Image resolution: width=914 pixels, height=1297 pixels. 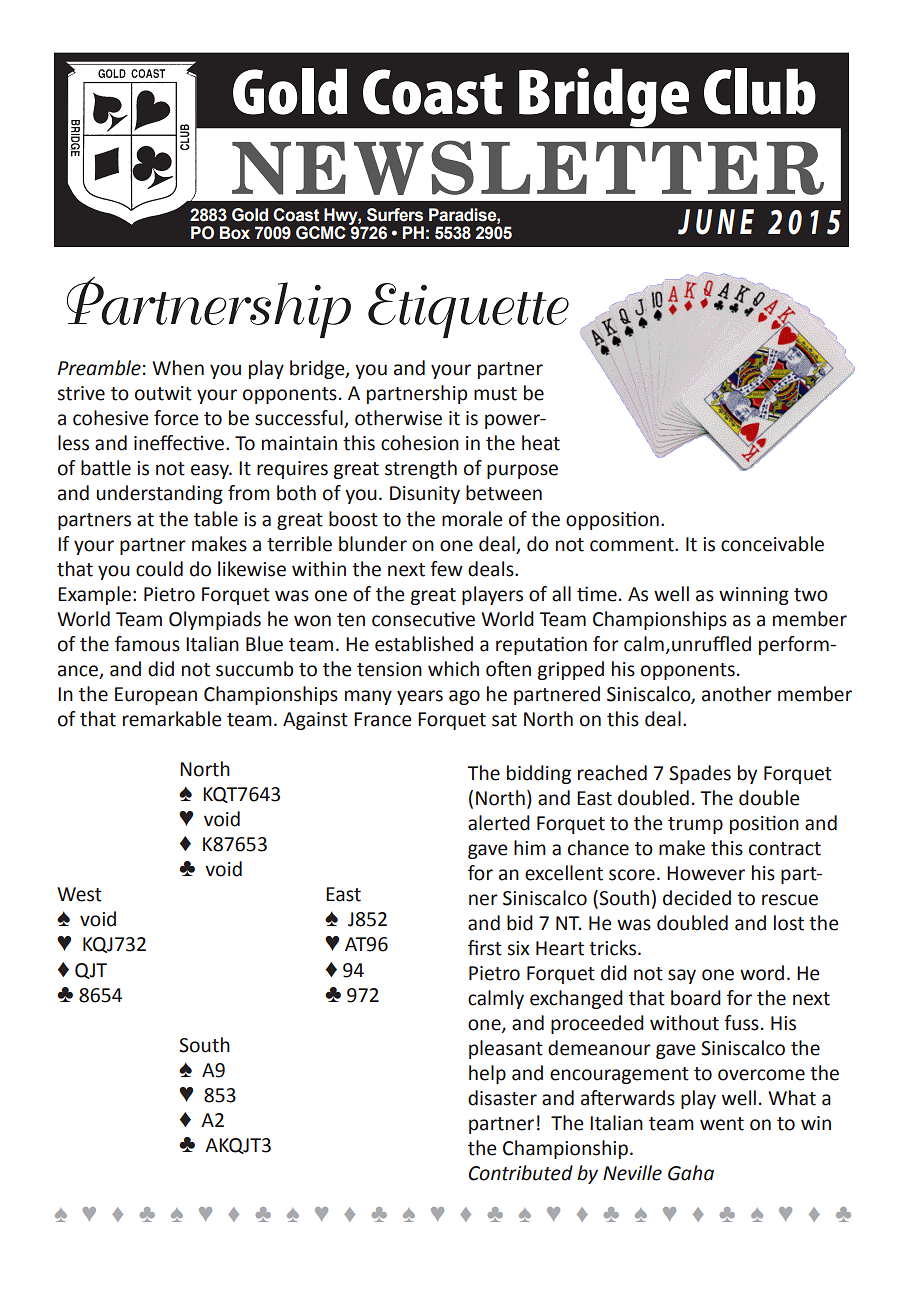 What do you see at coordinates (754, 596) in the image?
I see `winning` at bounding box center [754, 596].
